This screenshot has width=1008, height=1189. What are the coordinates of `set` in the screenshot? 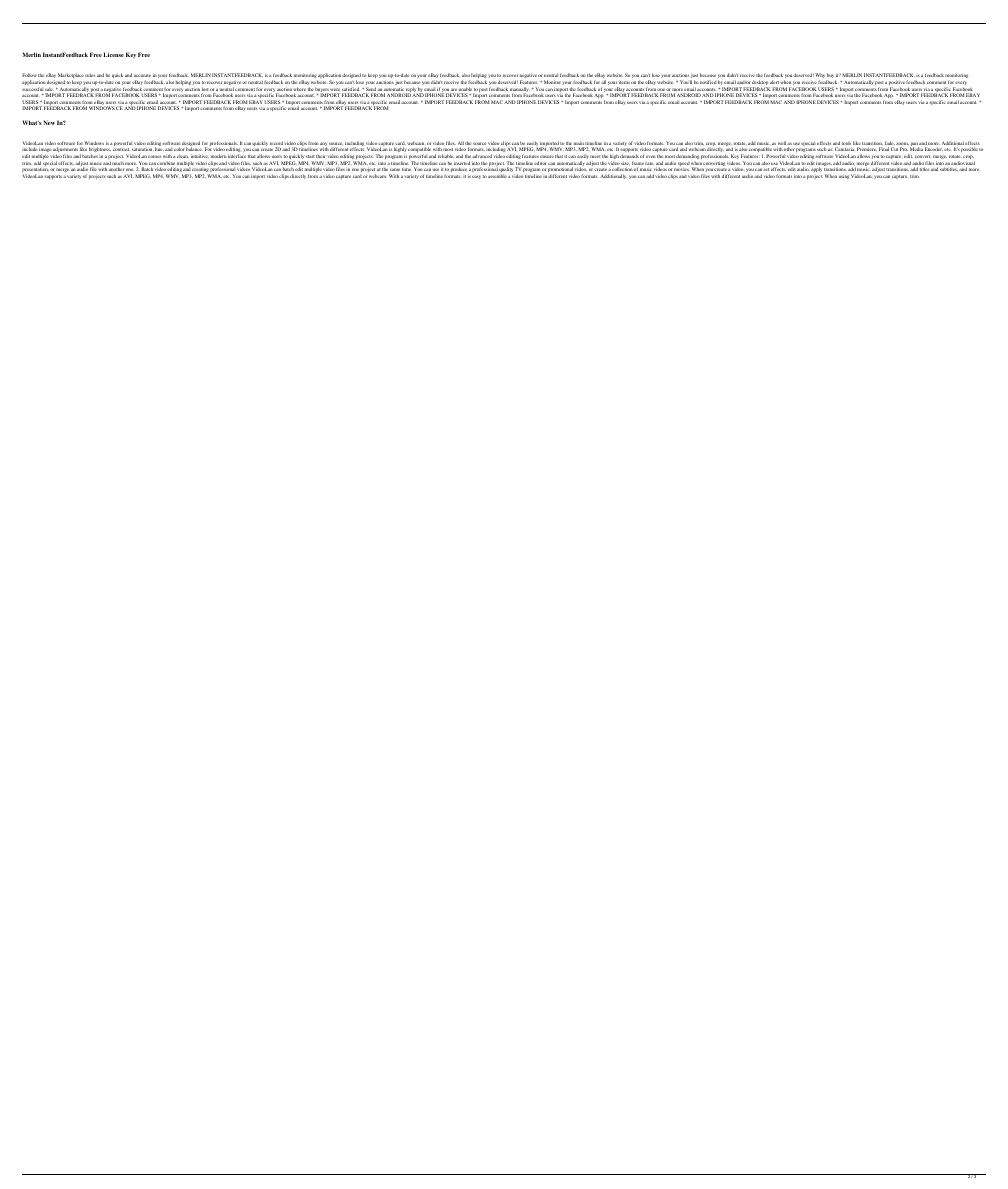 It's located at (766, 169).
